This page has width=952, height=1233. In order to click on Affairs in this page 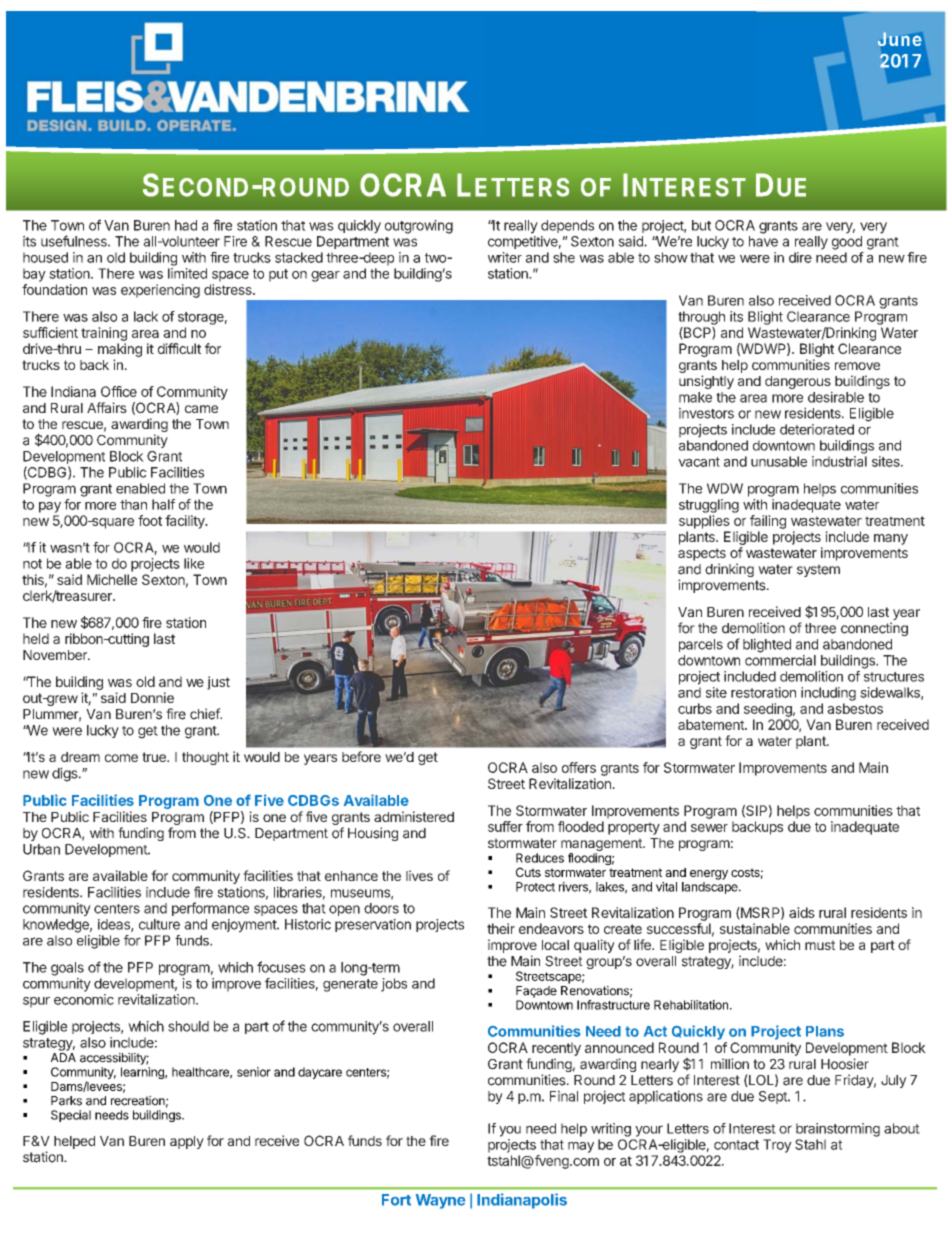, I will do `click(107, 407)`.
